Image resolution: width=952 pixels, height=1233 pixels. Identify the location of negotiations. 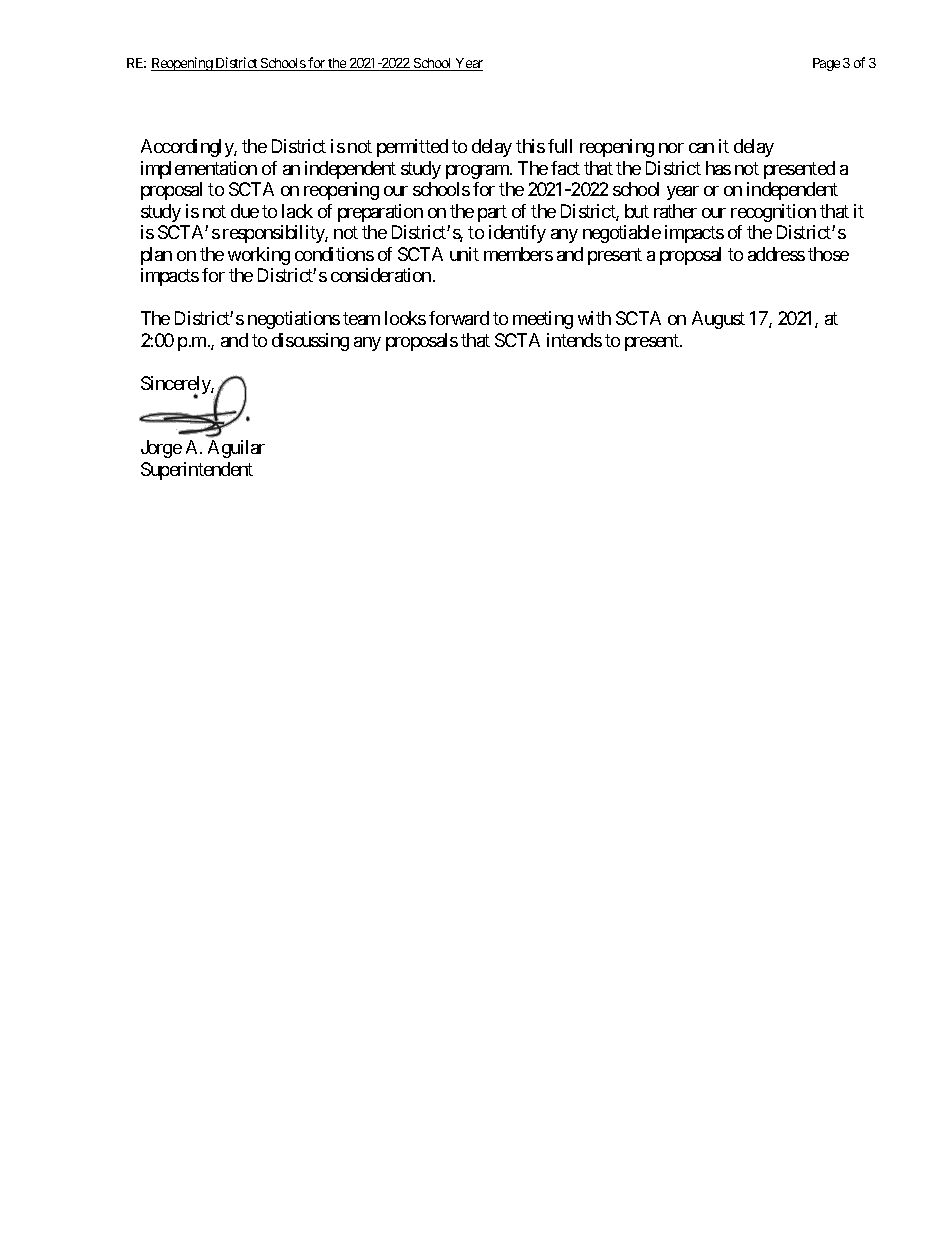
(294, 320).
